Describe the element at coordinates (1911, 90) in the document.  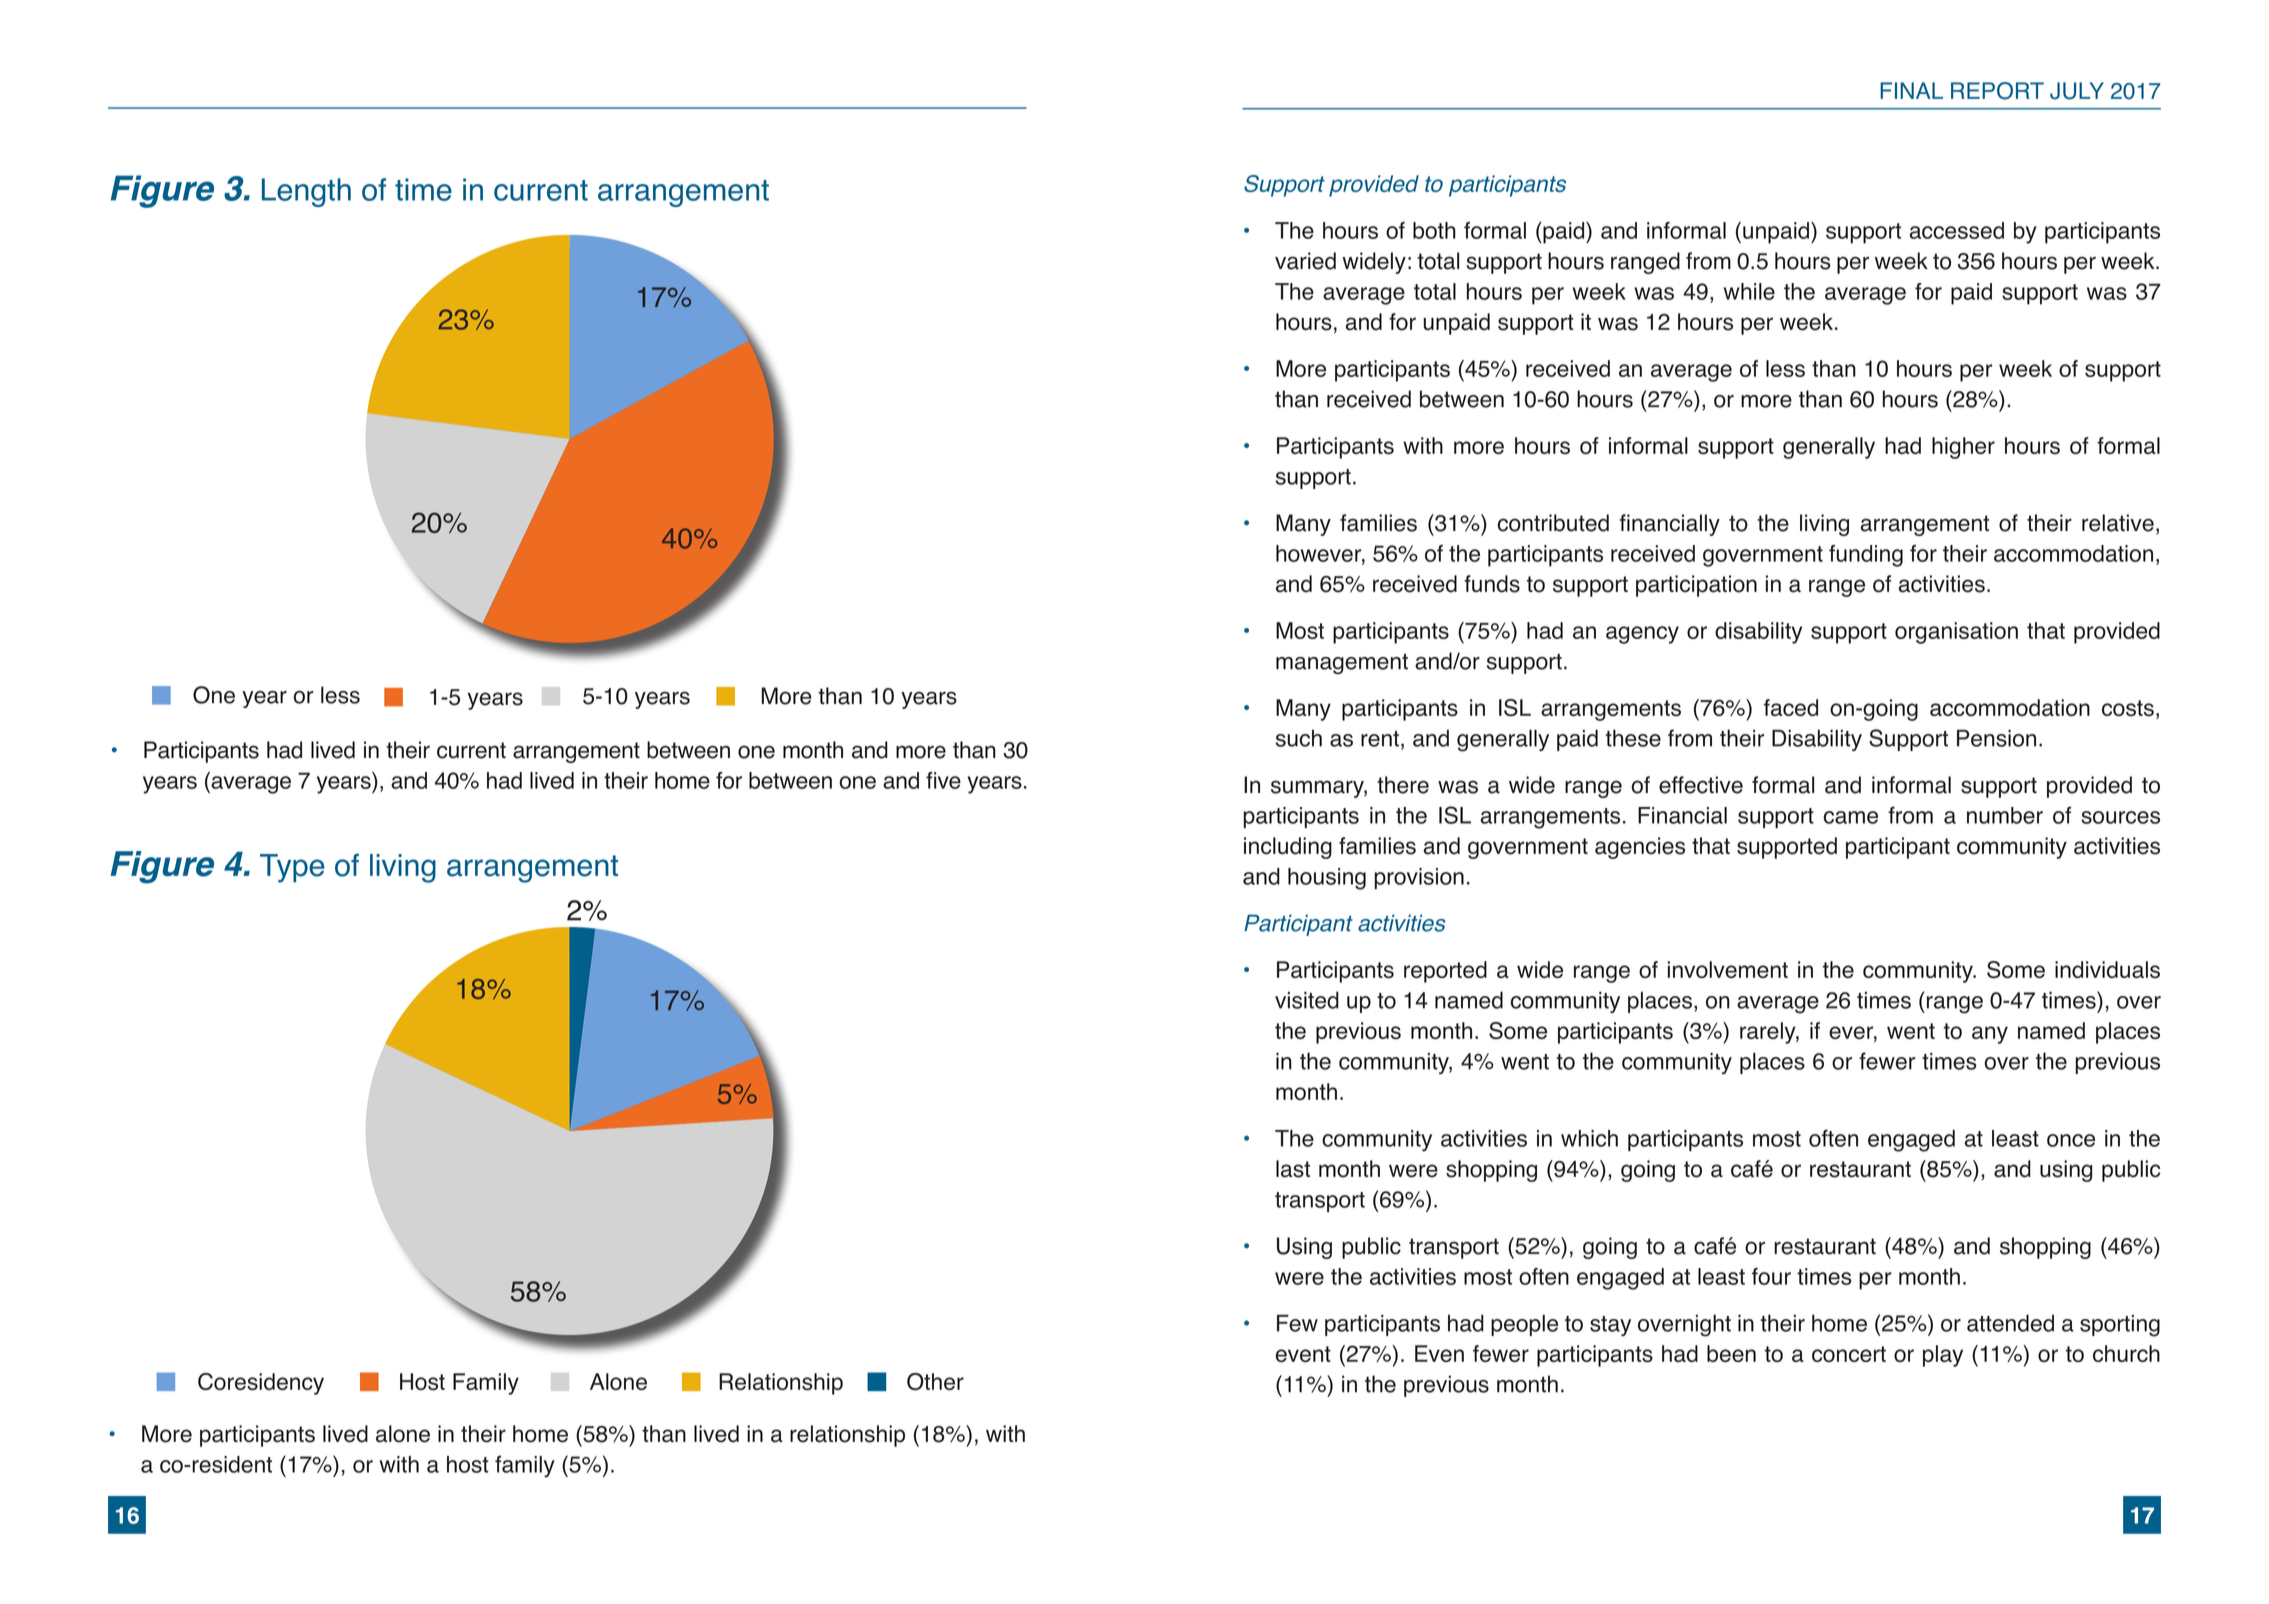
I see `FINAL` at that location.
